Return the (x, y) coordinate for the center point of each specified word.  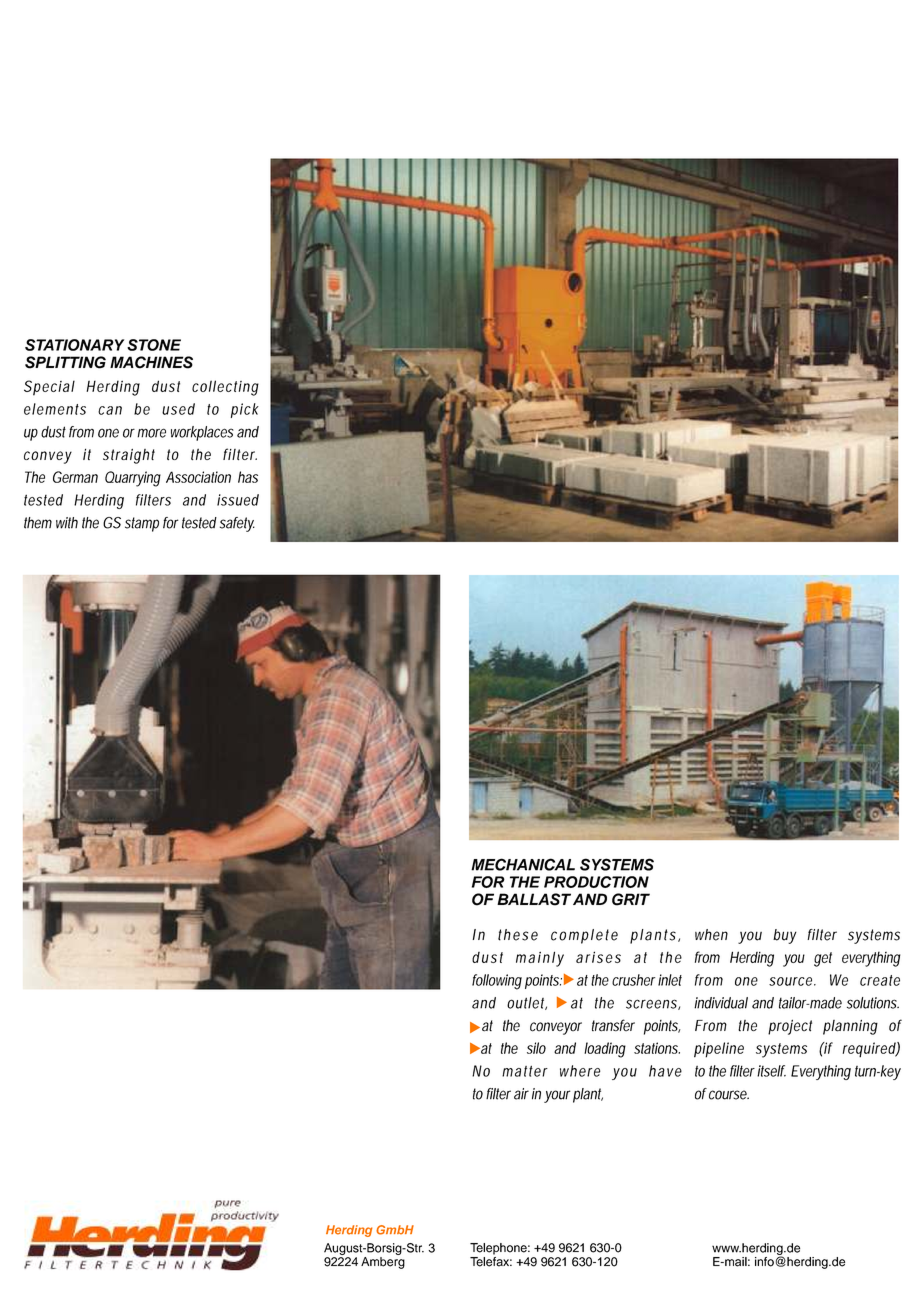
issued (238, 500)
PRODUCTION (596, 882)
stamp (142, 524)
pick (245, 410)
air (521, 1094)
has (248, 477)
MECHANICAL (523, 864)
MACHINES (151, 362)
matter (525, 1071)
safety (237, 524)
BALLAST (534, 899)
